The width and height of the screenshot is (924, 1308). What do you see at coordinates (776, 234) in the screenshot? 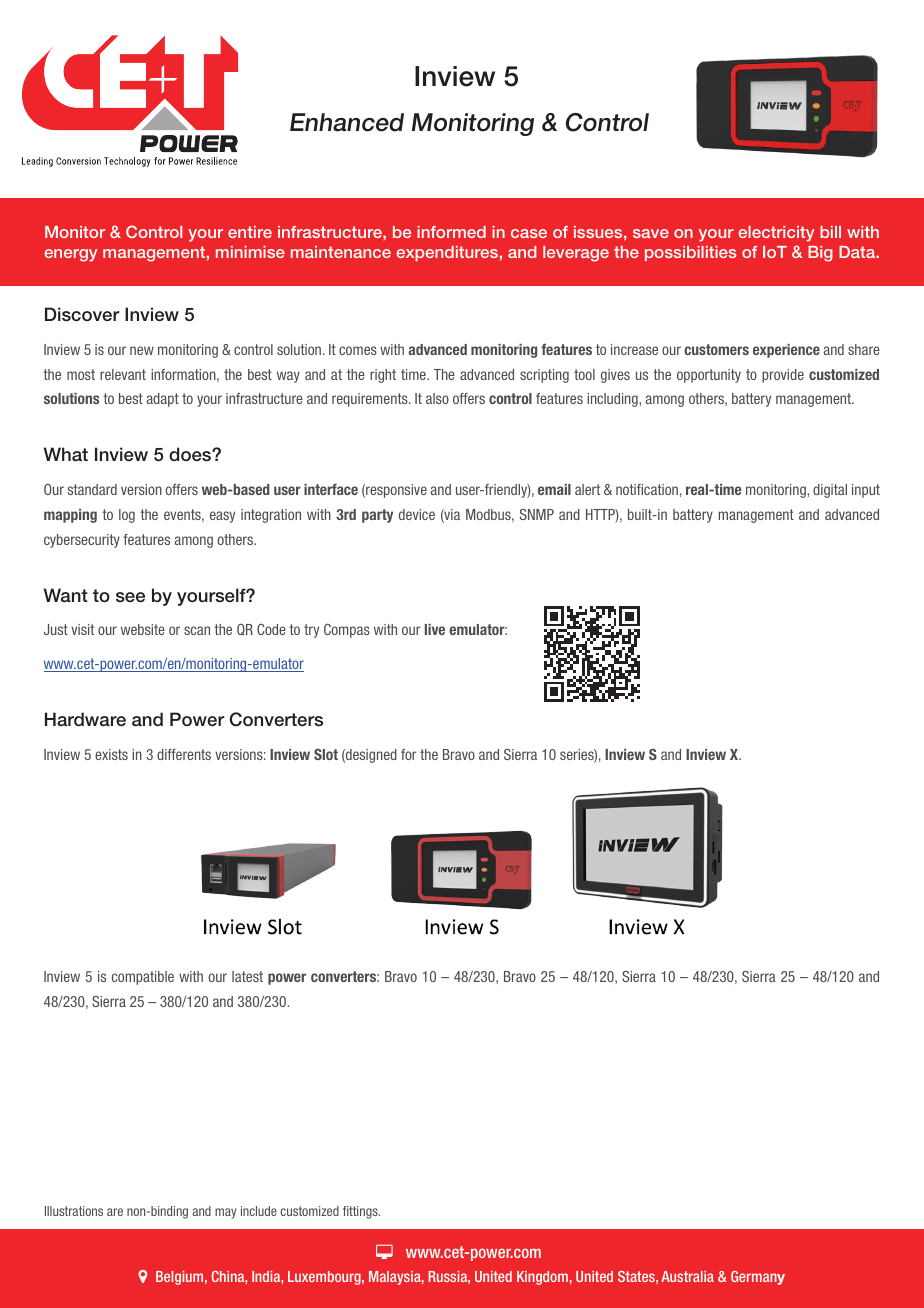
I see `electricity` at bounding box center [776, 234].
